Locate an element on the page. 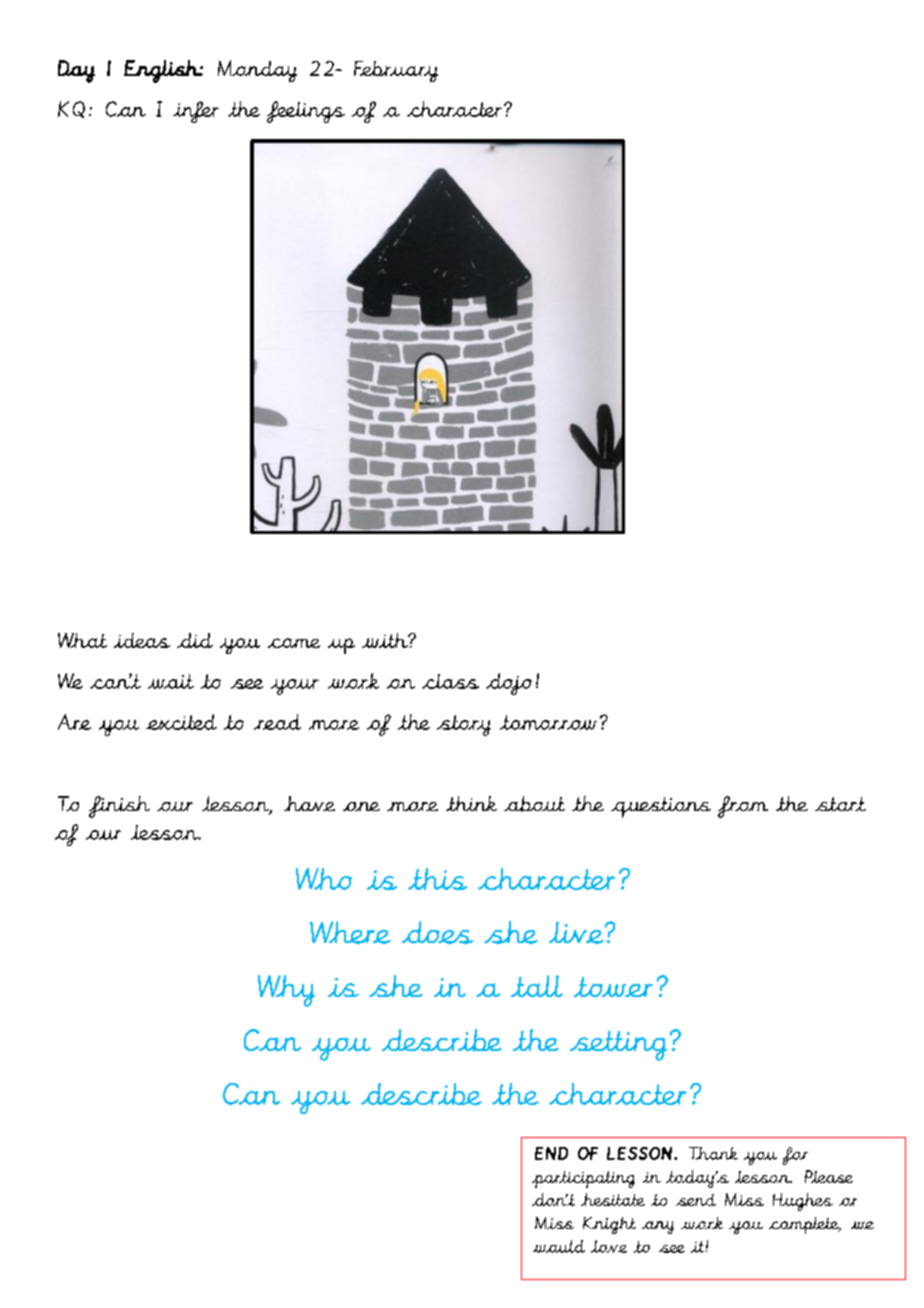 The width and height of the document is (924, 1308). from is located at coordinates (743, 807).
